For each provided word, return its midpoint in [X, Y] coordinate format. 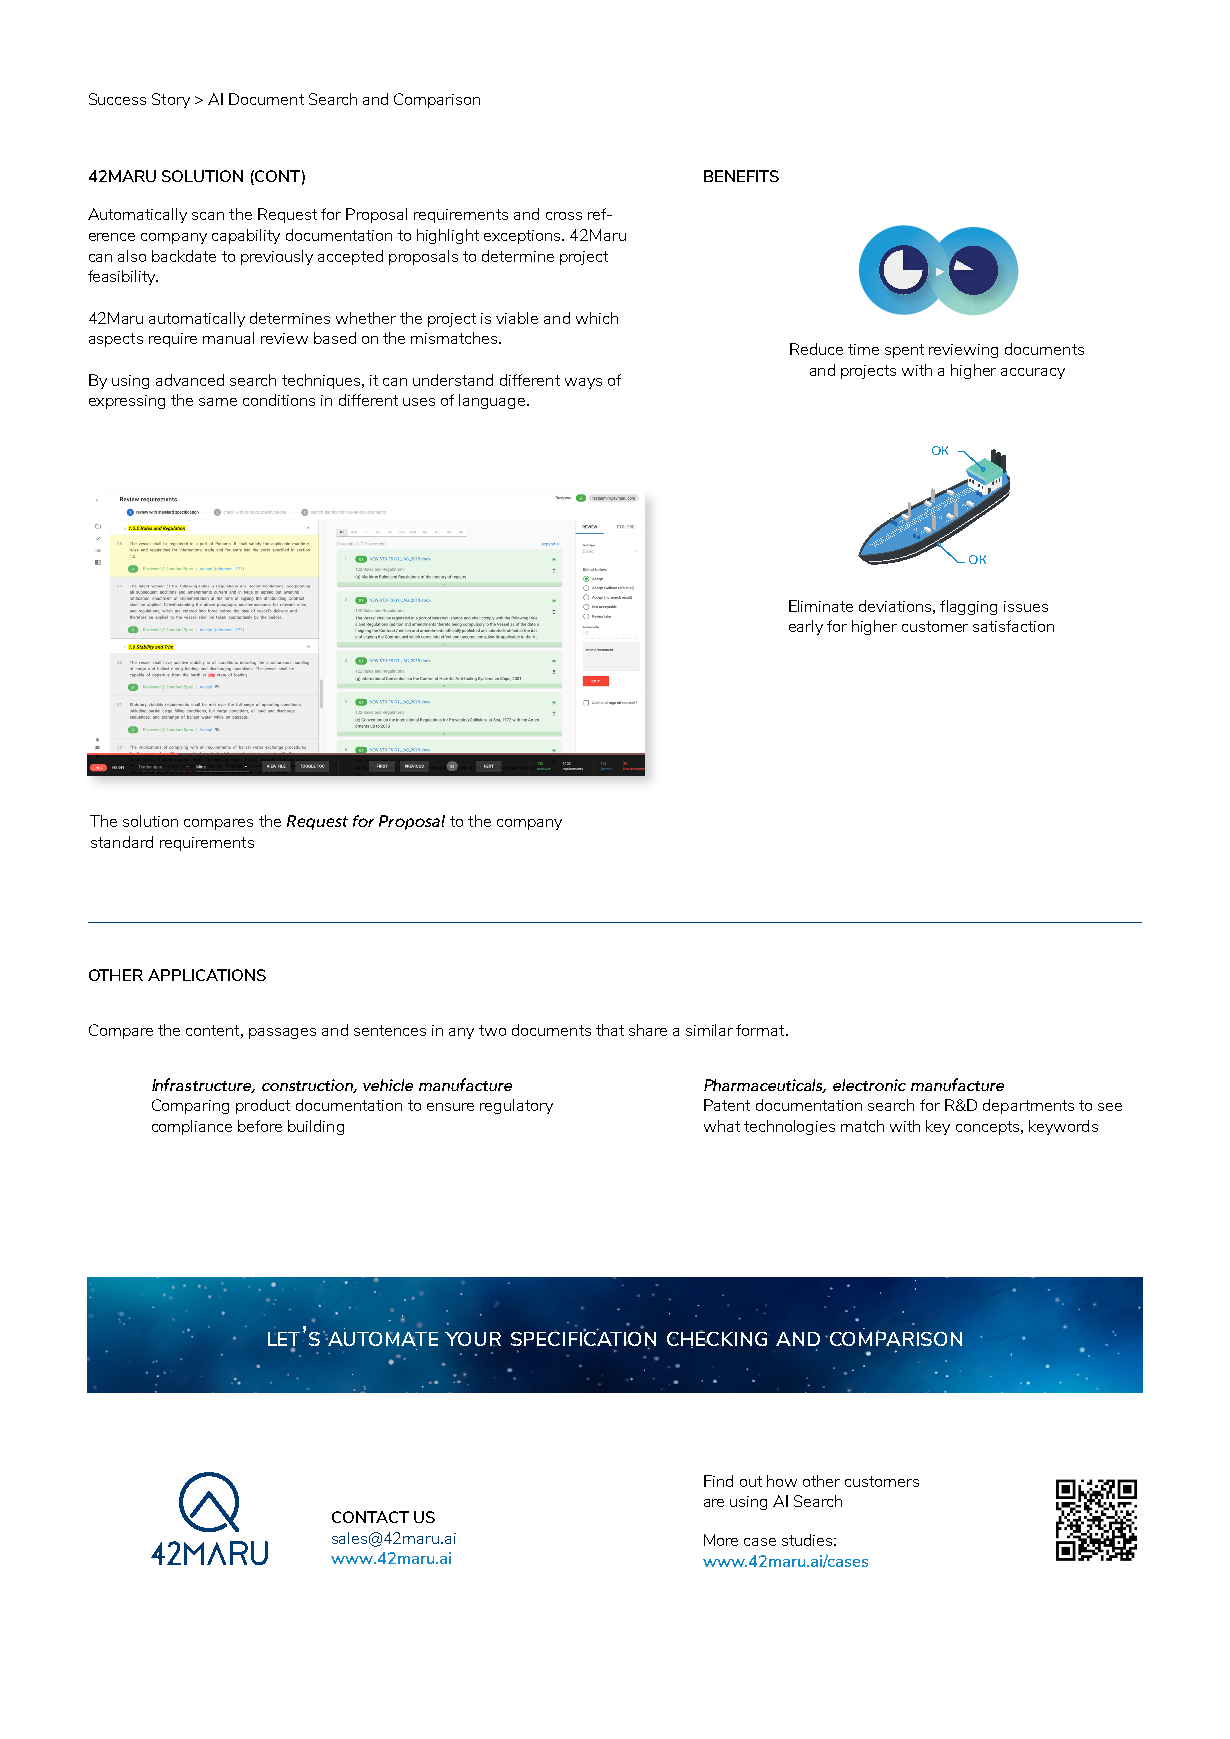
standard [122, 842]
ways [583, 383]
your [473, 1339]
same [218, 402]
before [260, 1126]
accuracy [1033, 373]
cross [564, 216]
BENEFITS [741, 176]
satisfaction [1013, 626]
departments [1028, 1106]
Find [718, 1481]
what [722, 1126]
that [610, 1030]
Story [171, 100]
